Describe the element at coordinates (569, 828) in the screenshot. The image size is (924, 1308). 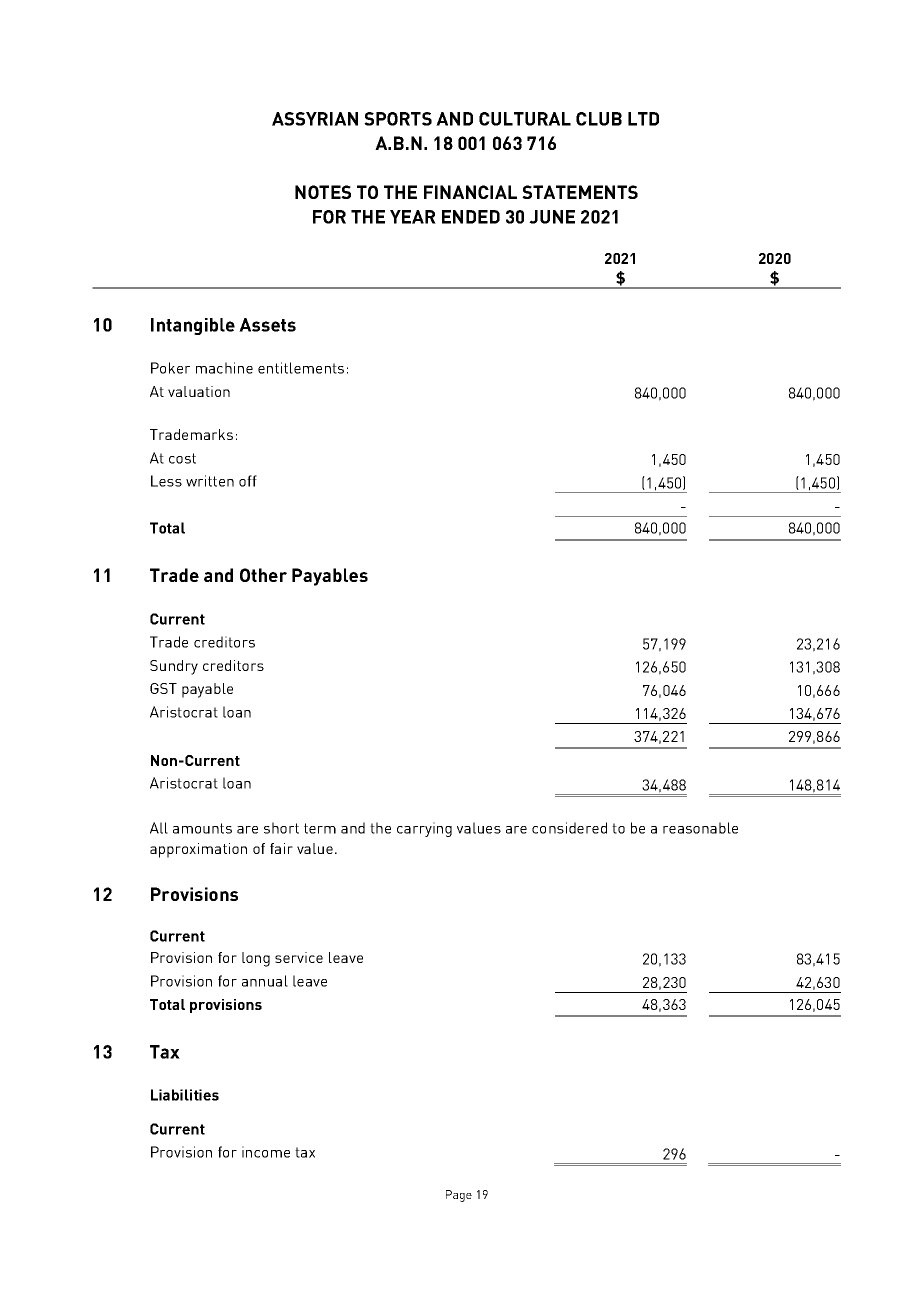
I see `considered` at that location.
